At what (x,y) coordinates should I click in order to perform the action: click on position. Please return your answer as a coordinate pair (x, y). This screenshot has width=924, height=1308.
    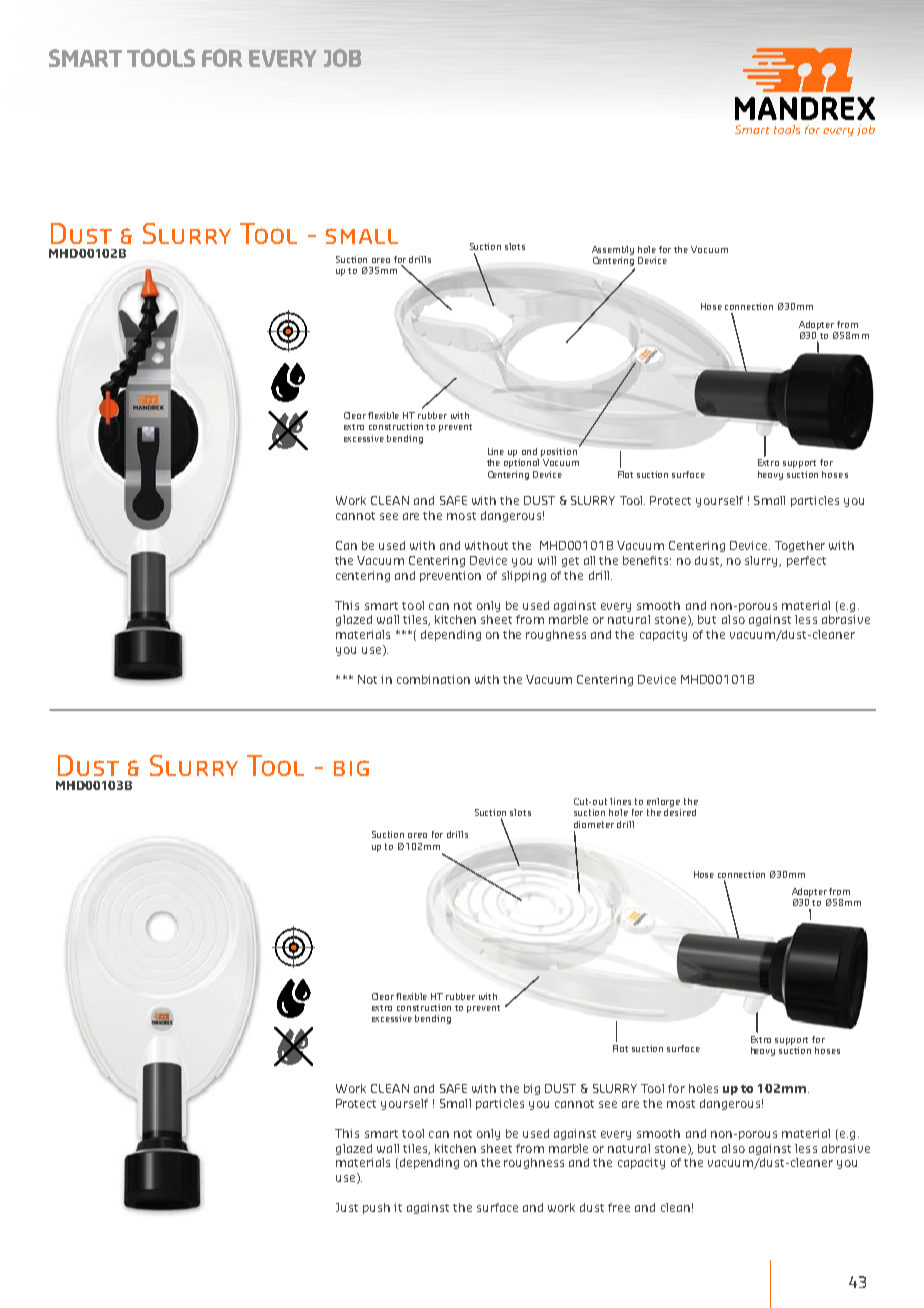
    Looking at the image, I should click on (559, 452).
